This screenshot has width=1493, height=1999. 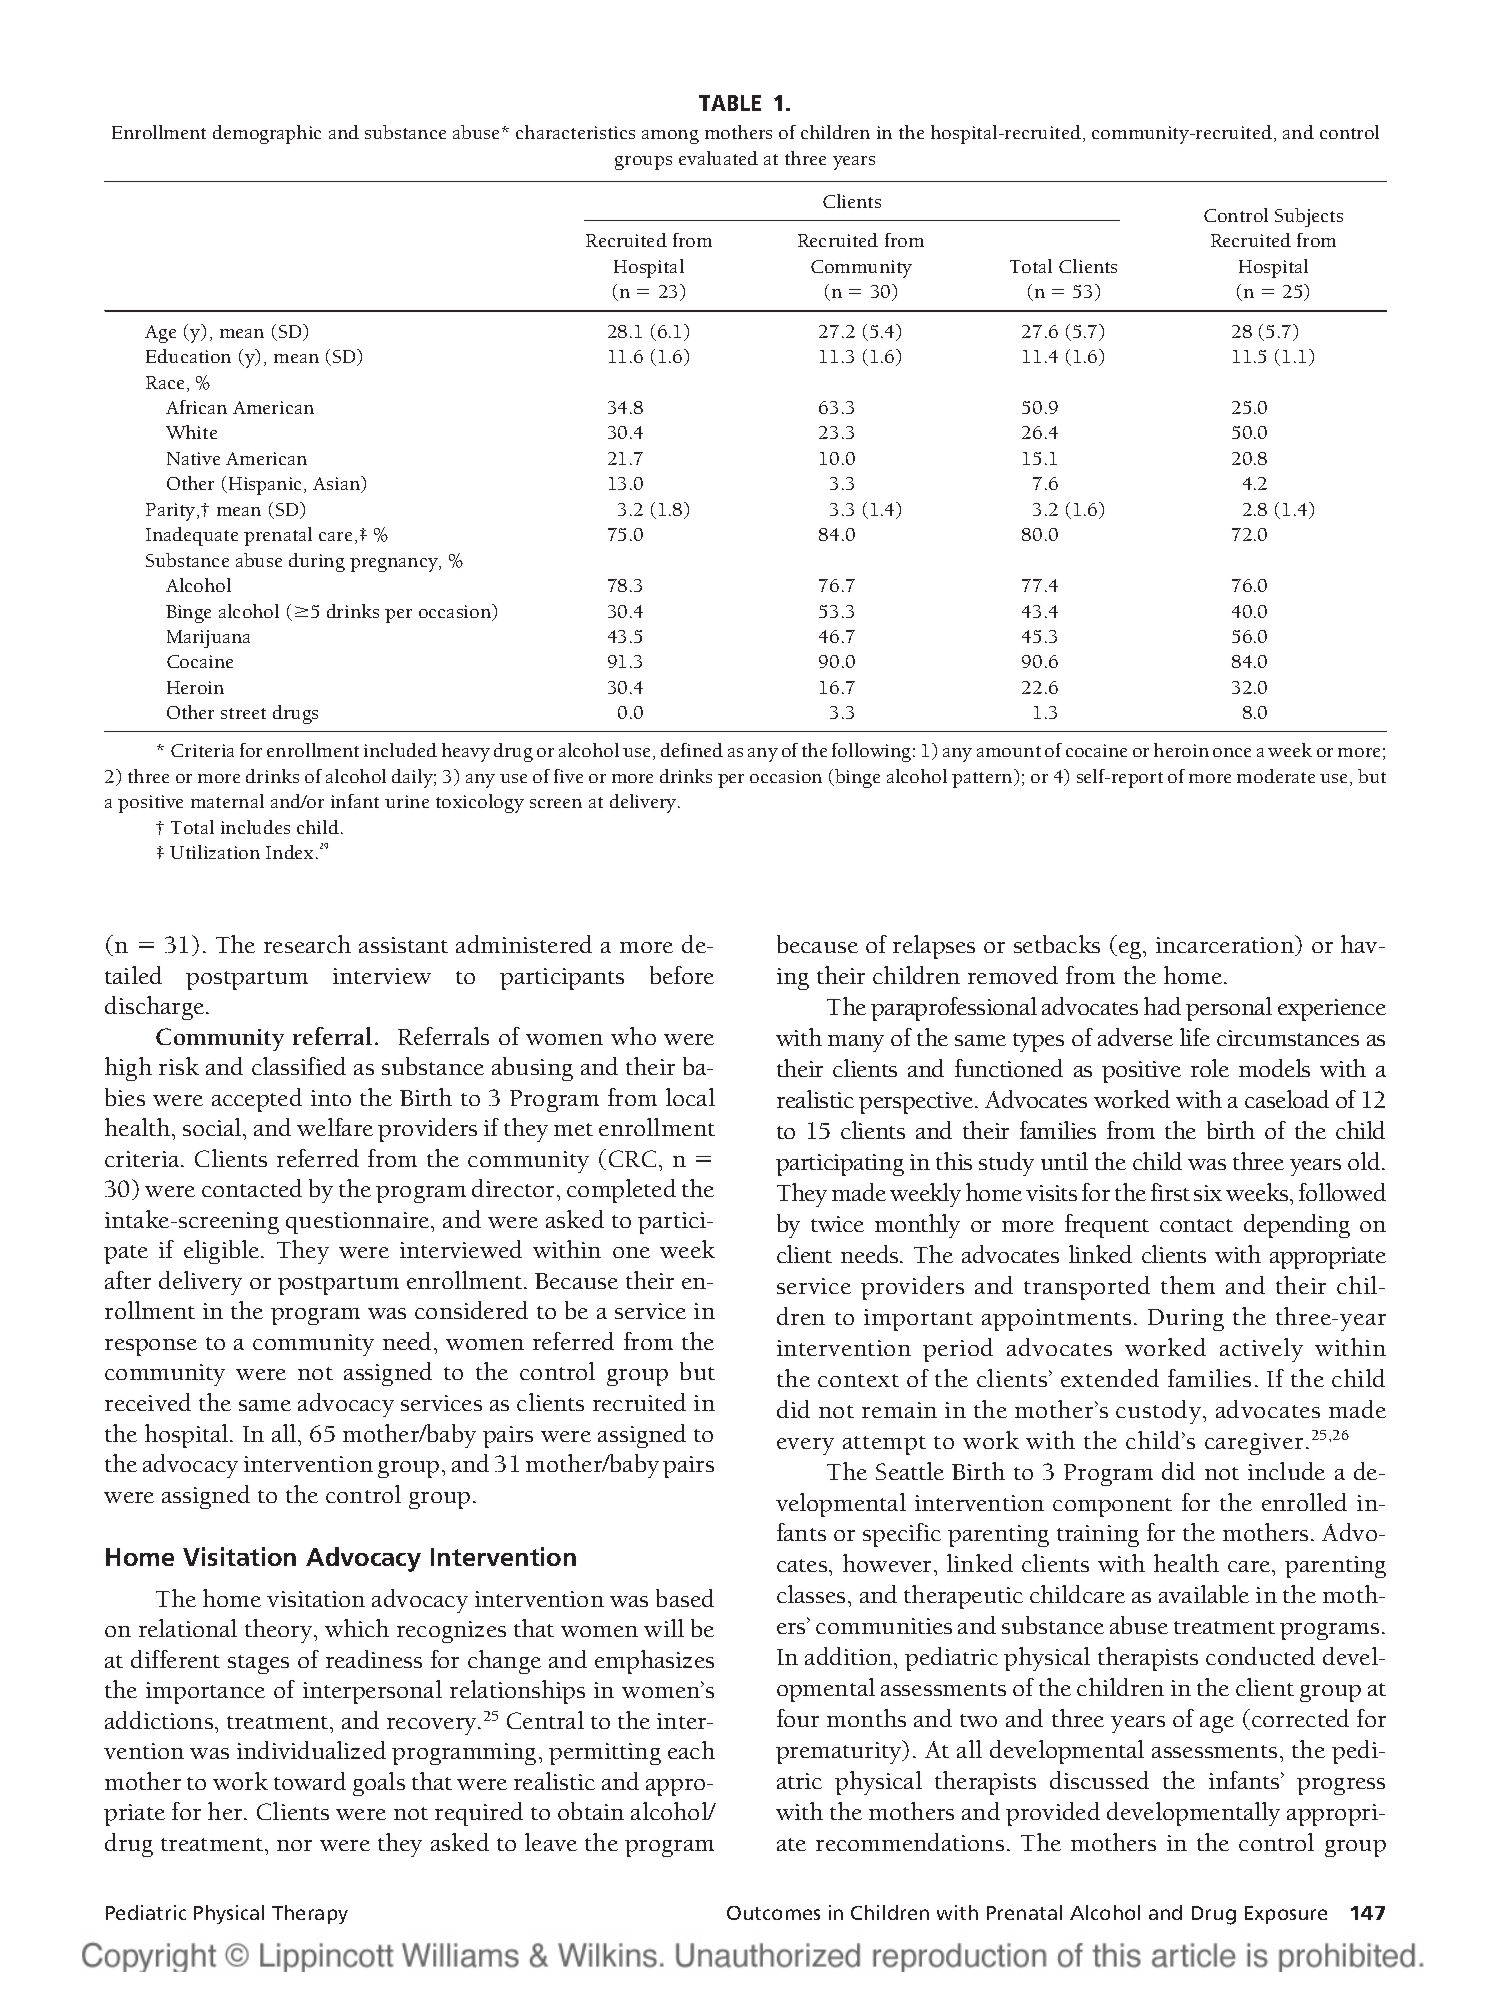 I want to click on once, so click(x=1232, y=752).
